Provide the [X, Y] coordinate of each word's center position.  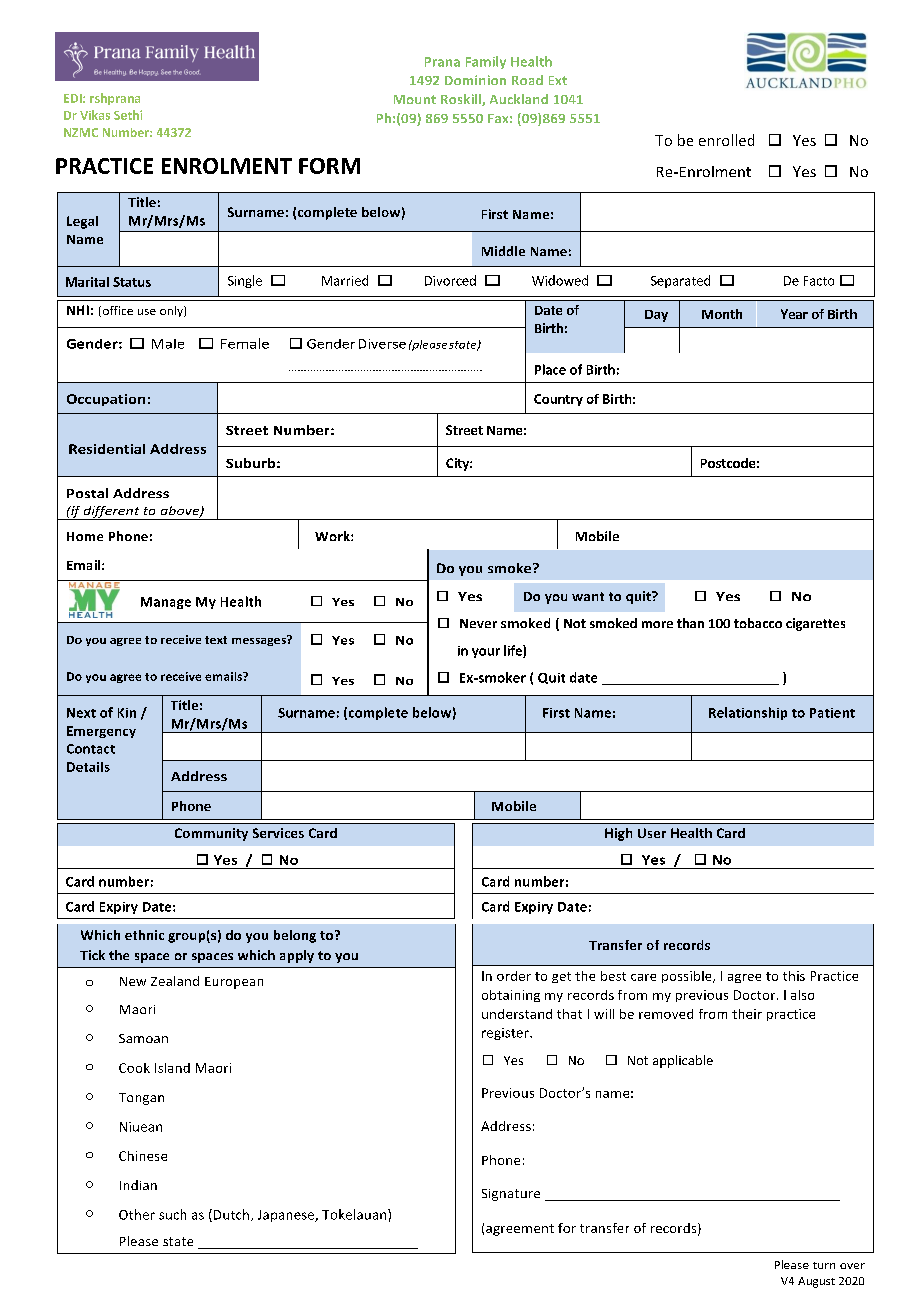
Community [211, 834]
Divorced [450, 280]
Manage [166, 603]
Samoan [143, 1038]
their [747, 1014]
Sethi [128, 115]
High [618, 834]
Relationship [748, 713]
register [506, 1034]
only [172, 311]
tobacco [758, 623]
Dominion [475, 80]
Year [794, 314]
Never [478, 623]
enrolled [726, 140]
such [172, 1214]
